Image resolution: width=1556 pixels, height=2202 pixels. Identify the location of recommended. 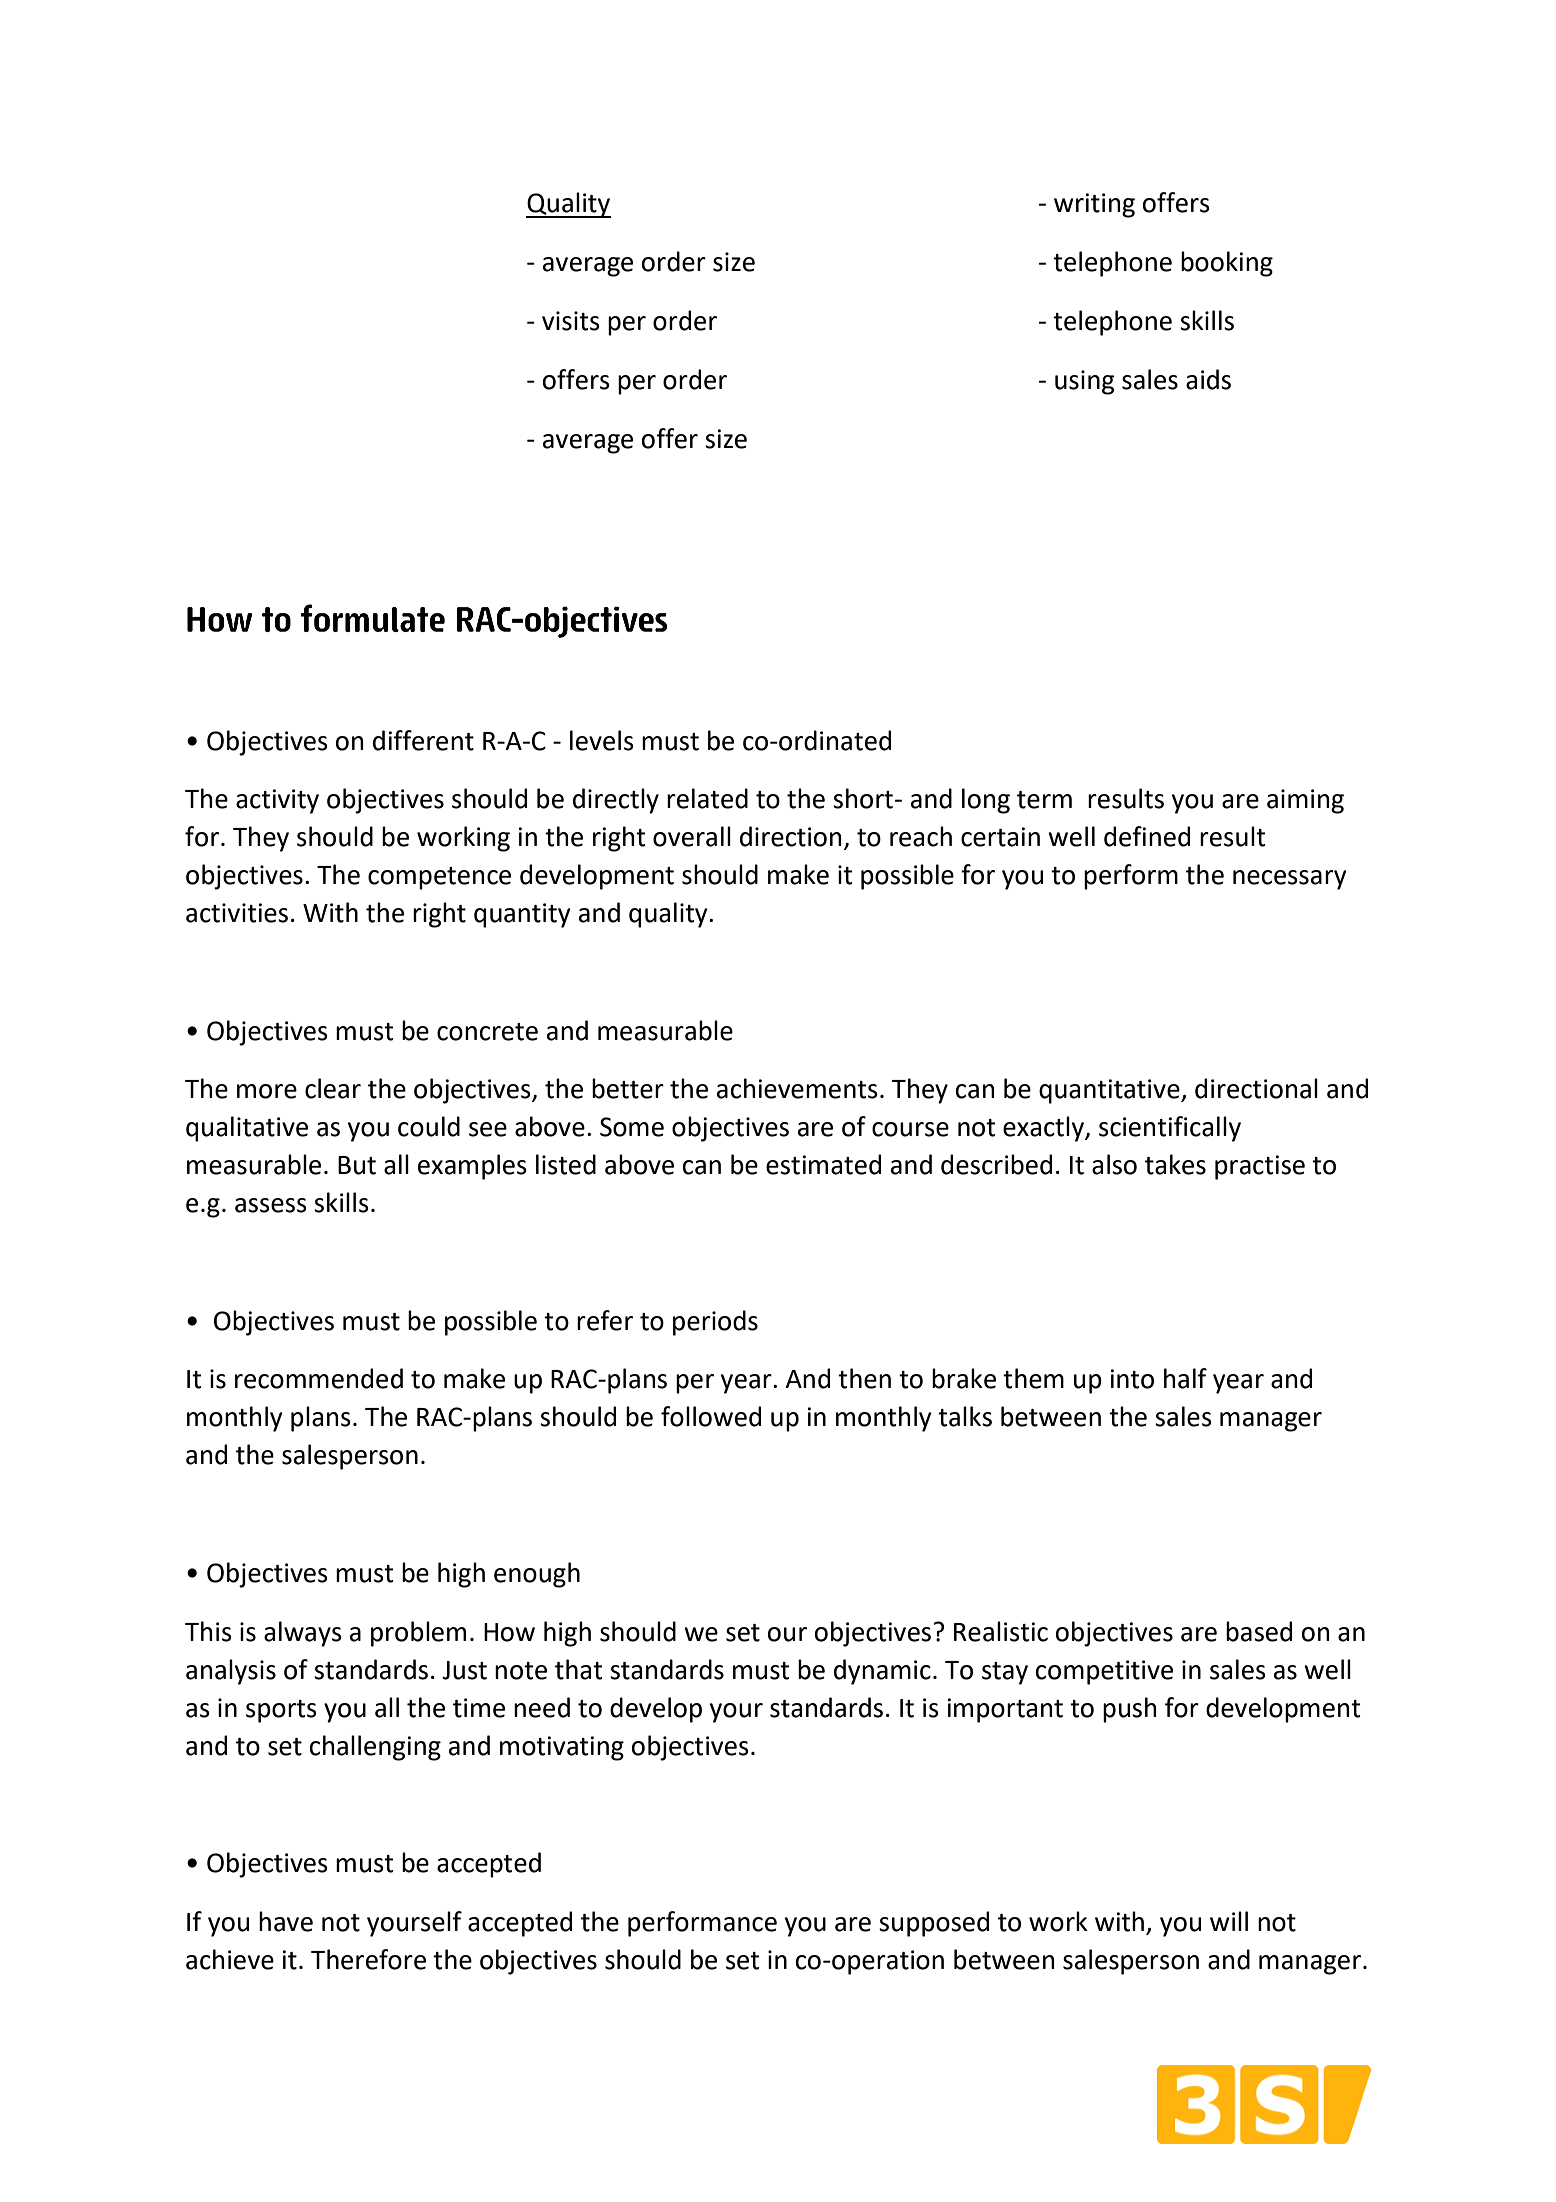
(319, 1378).
